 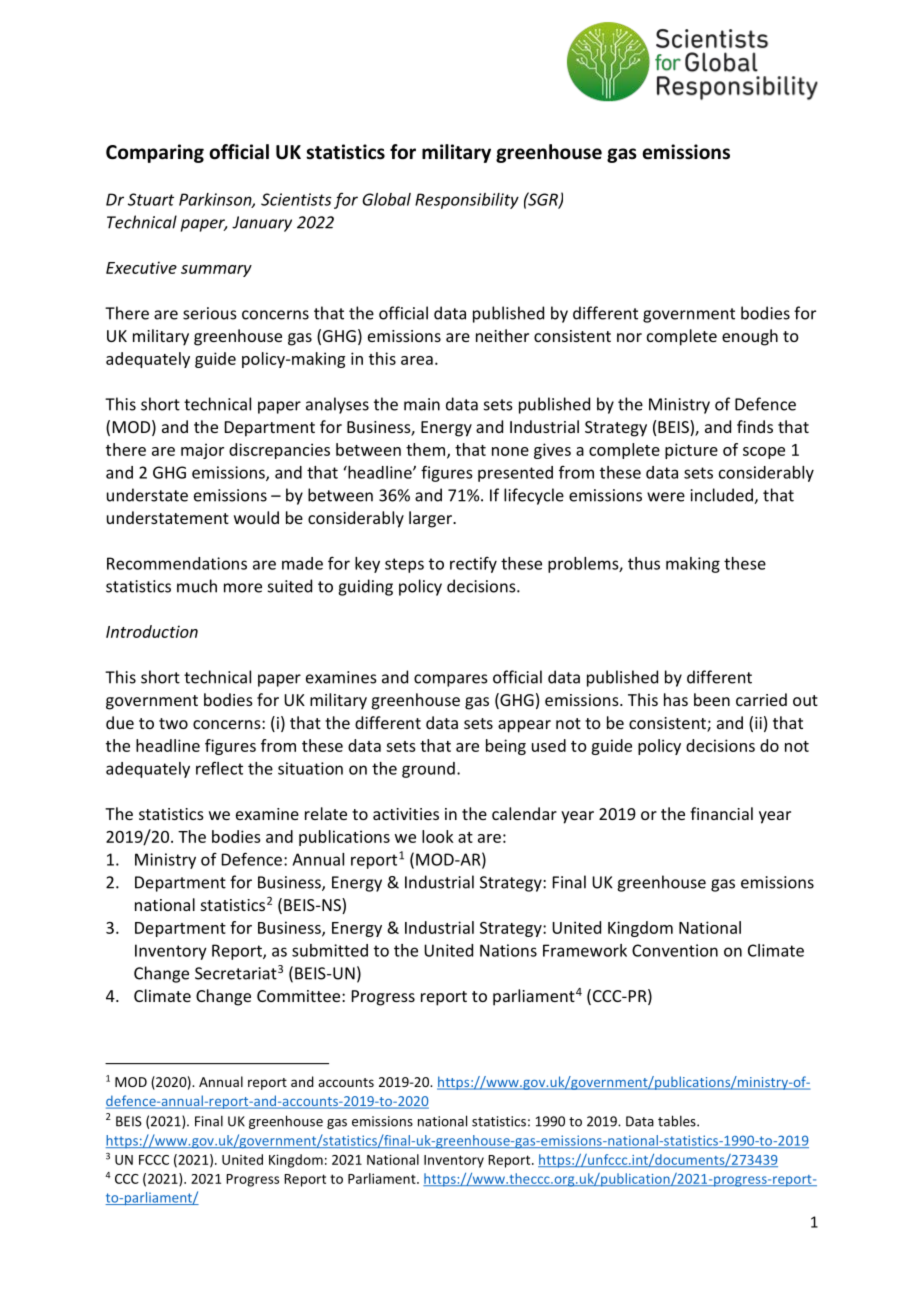 I want to click on financial, so click(x=721, y=813).
